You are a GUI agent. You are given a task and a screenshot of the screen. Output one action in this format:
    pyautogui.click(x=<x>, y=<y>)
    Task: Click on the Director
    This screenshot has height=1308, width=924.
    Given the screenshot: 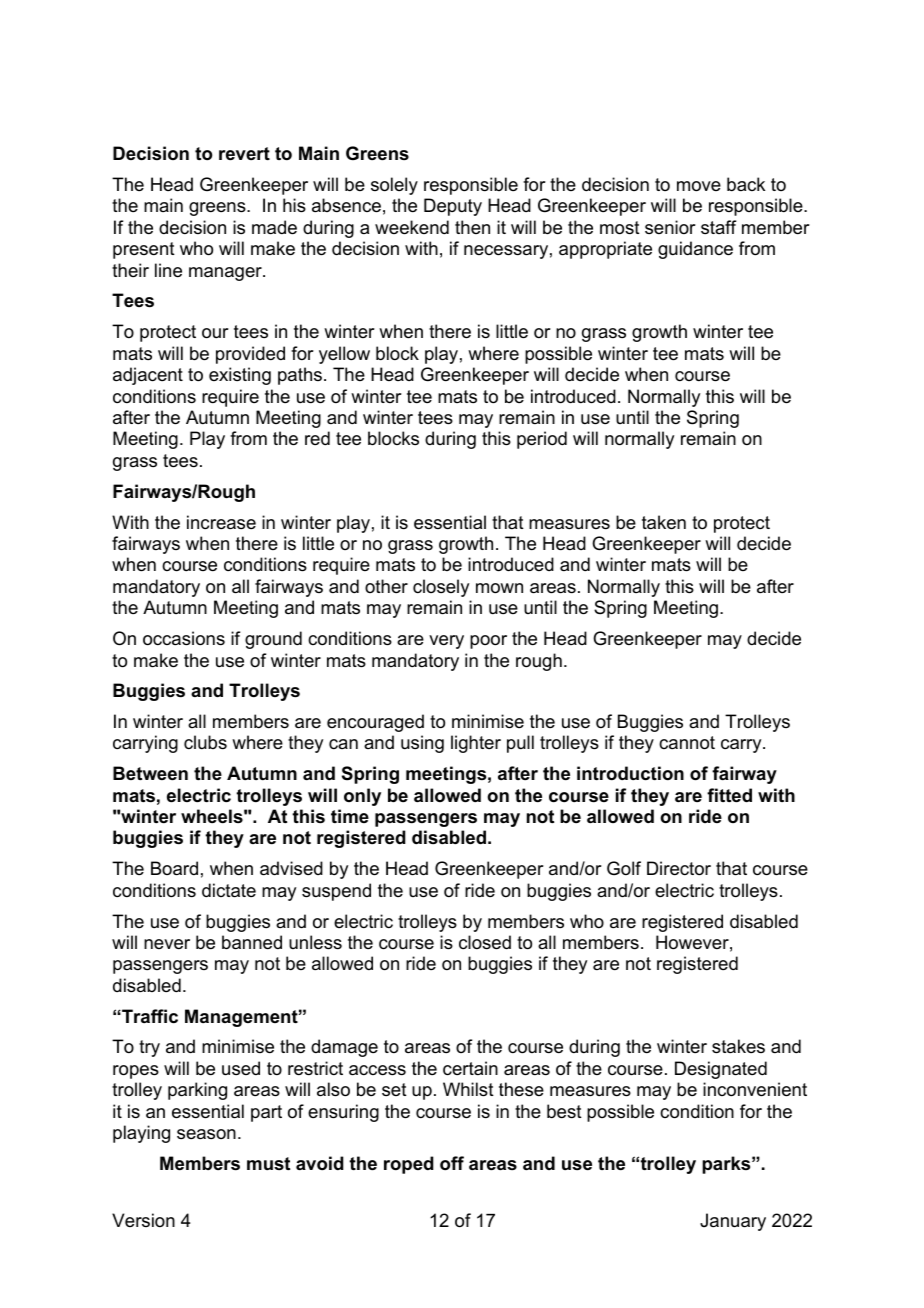 What is the action you would take?
    pyautogui.click(x=679, y=868)
